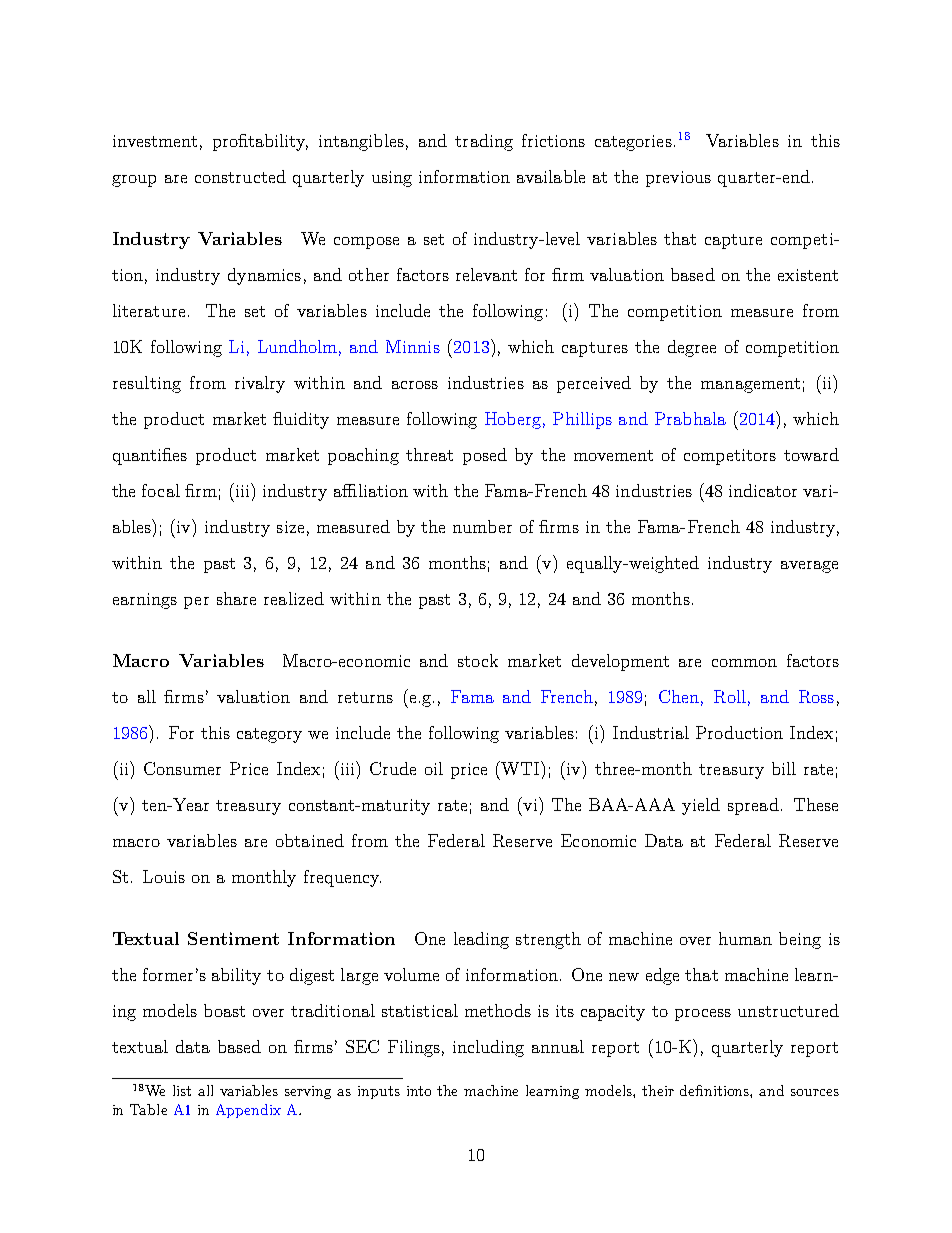  Describe the element at coordinates (750, 385) in the page. I see `management` at that location.
